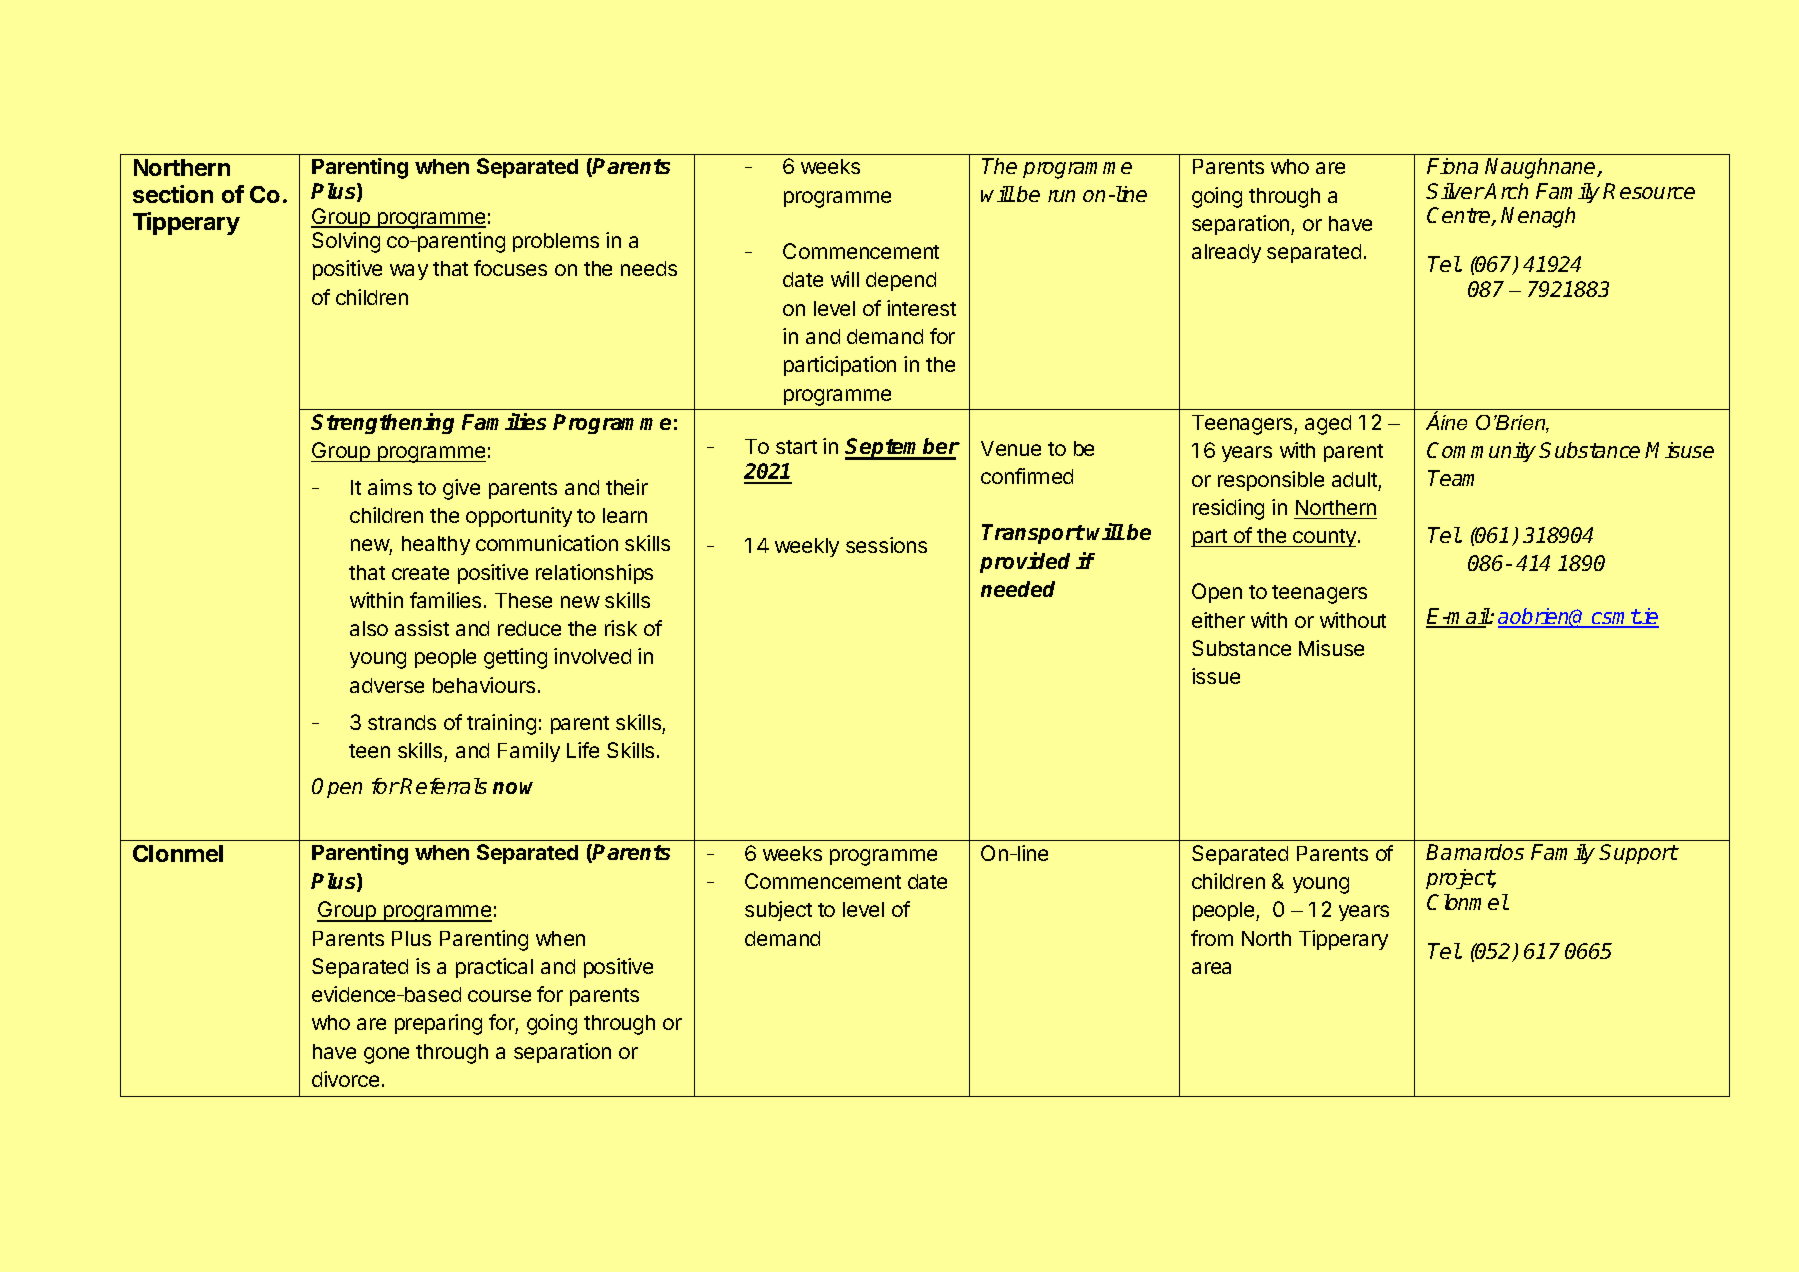  I want to click on gone, so click(386, 1055).
